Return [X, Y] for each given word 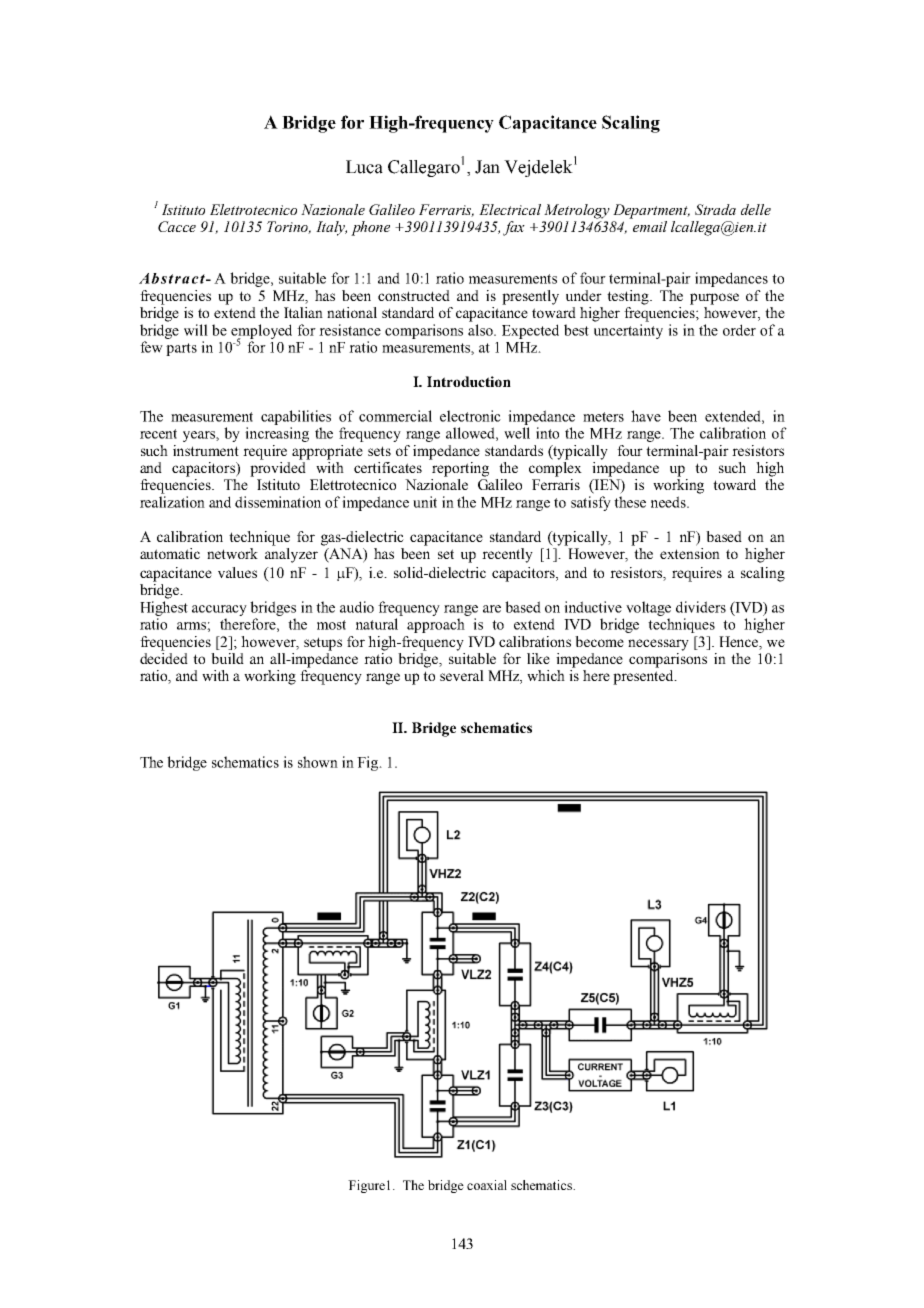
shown [318, 762]
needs [669, 502]
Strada [715, 209]
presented [644, 677]
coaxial [487, 1185]
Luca [364, 167]
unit [425, 502]
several [462, 675]
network [232, 553]
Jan [487, 167]
